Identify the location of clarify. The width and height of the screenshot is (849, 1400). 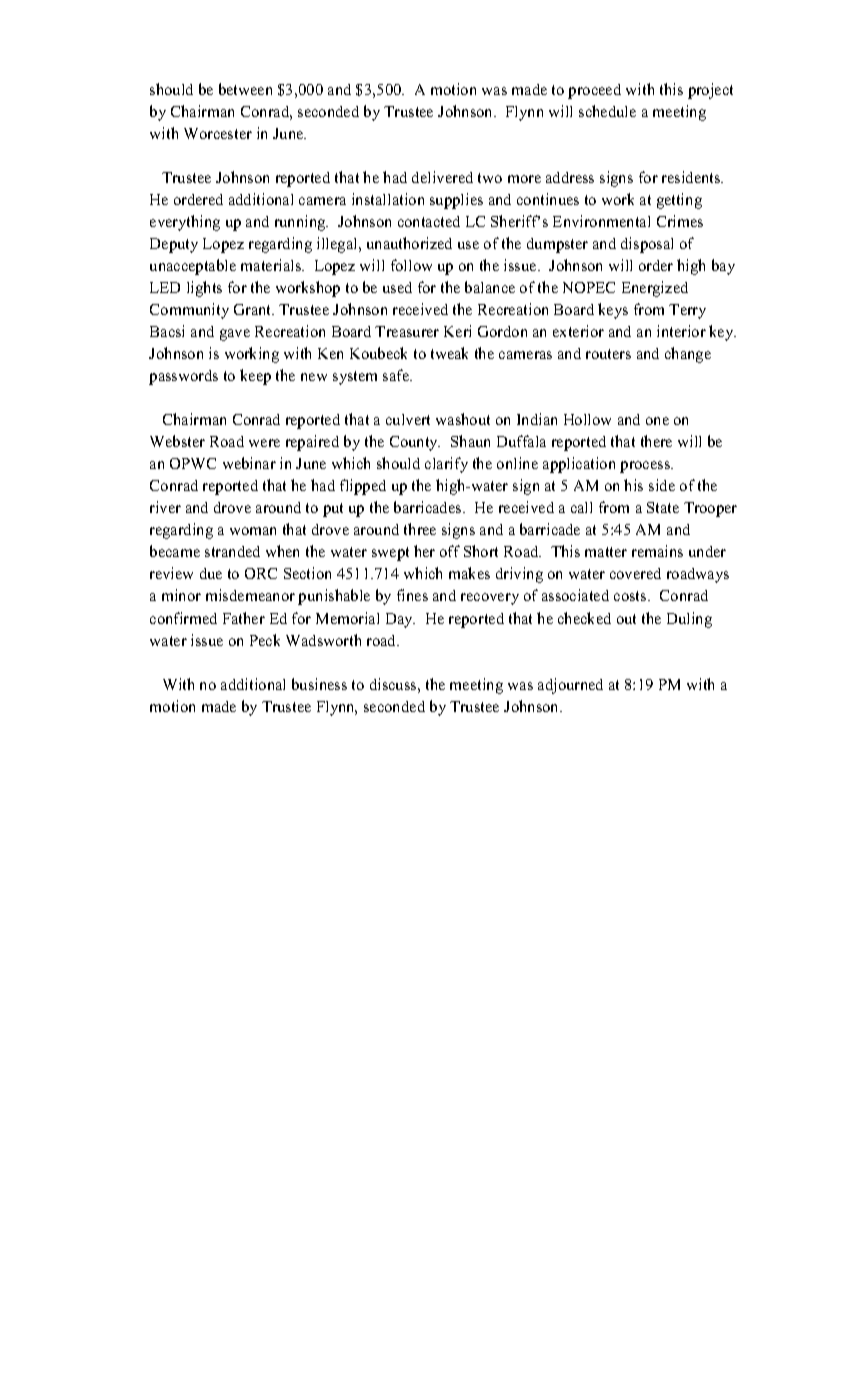
(446, 465).
